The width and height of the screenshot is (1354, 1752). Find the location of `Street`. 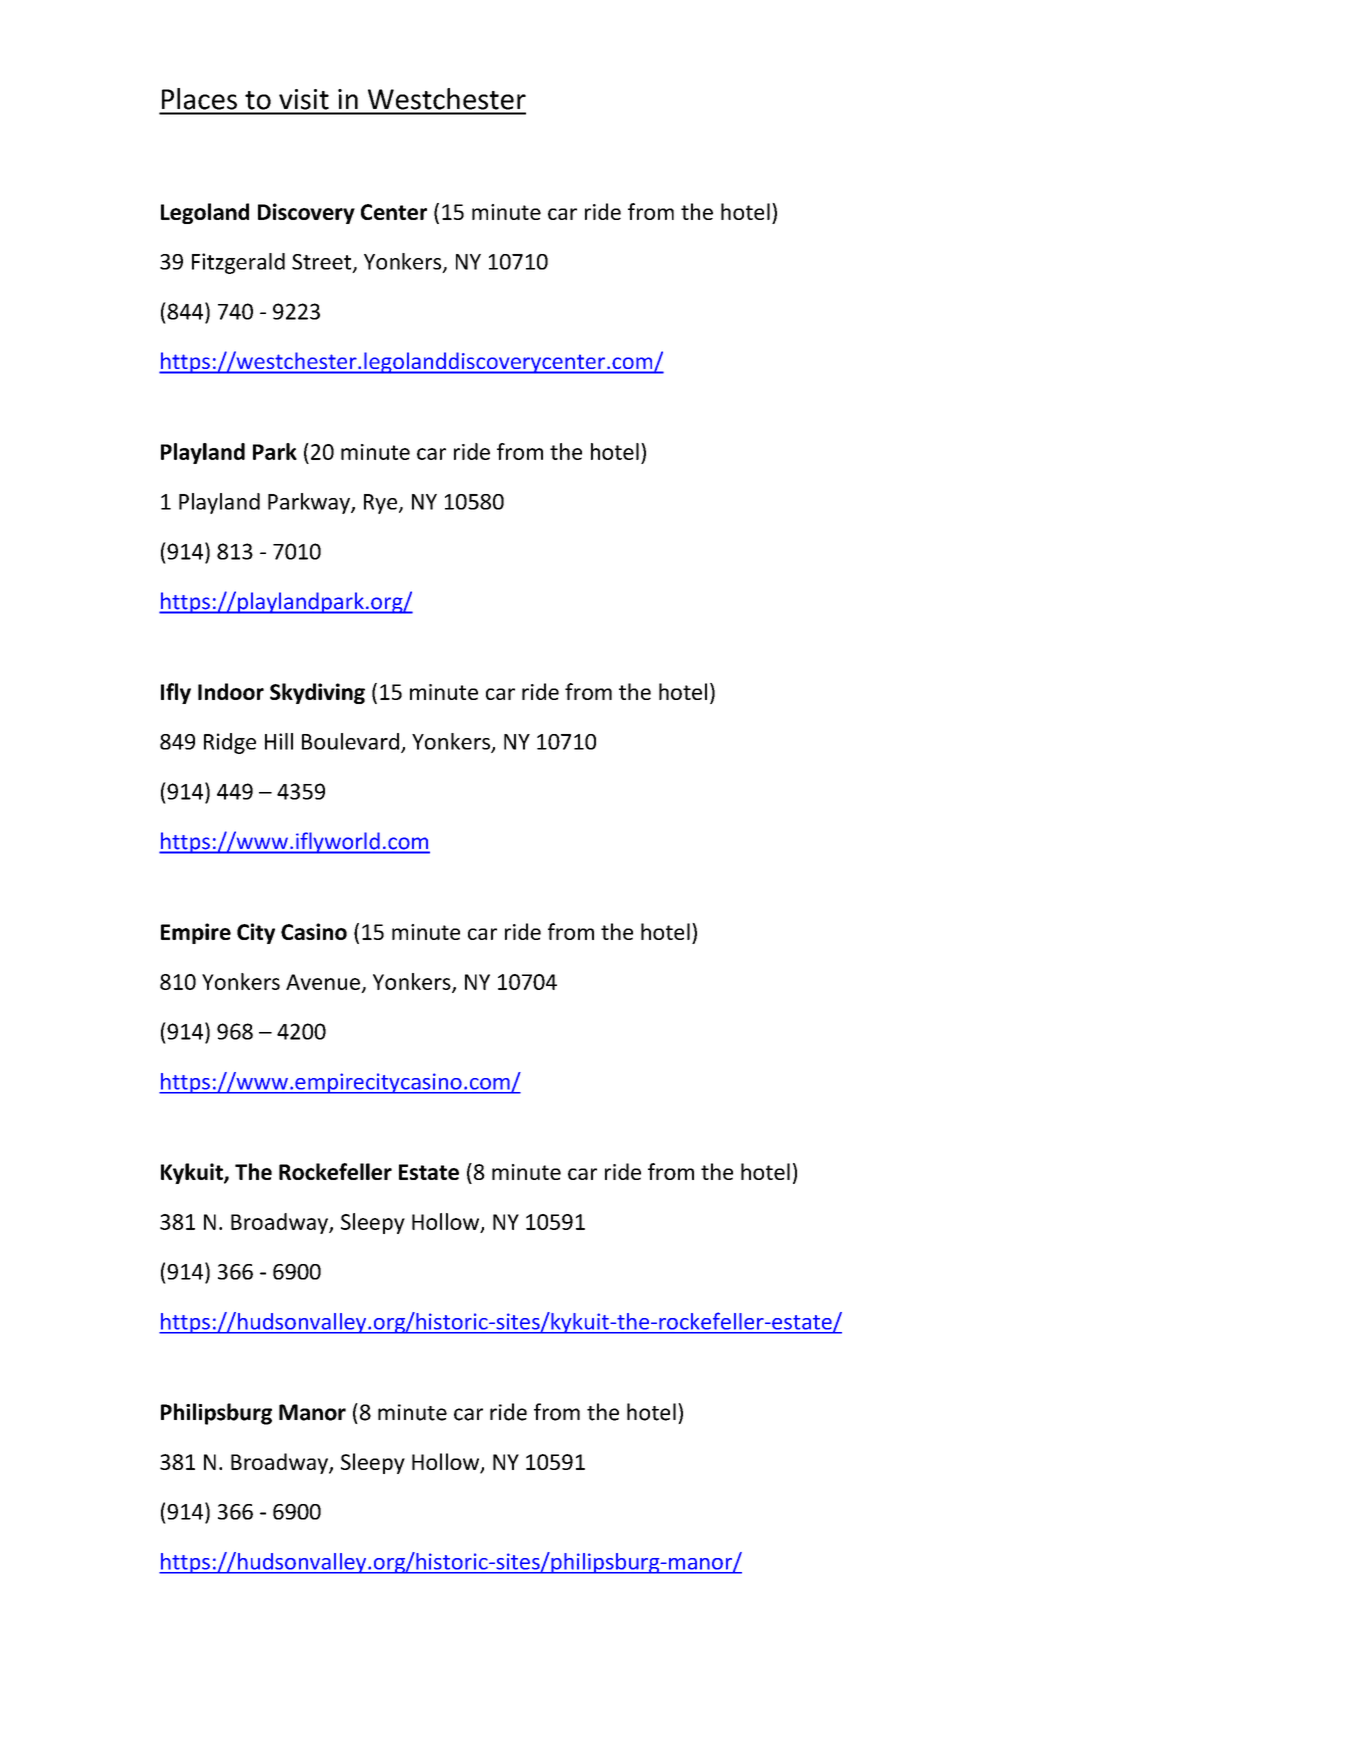

Street is located at coordinates (323, 263).
